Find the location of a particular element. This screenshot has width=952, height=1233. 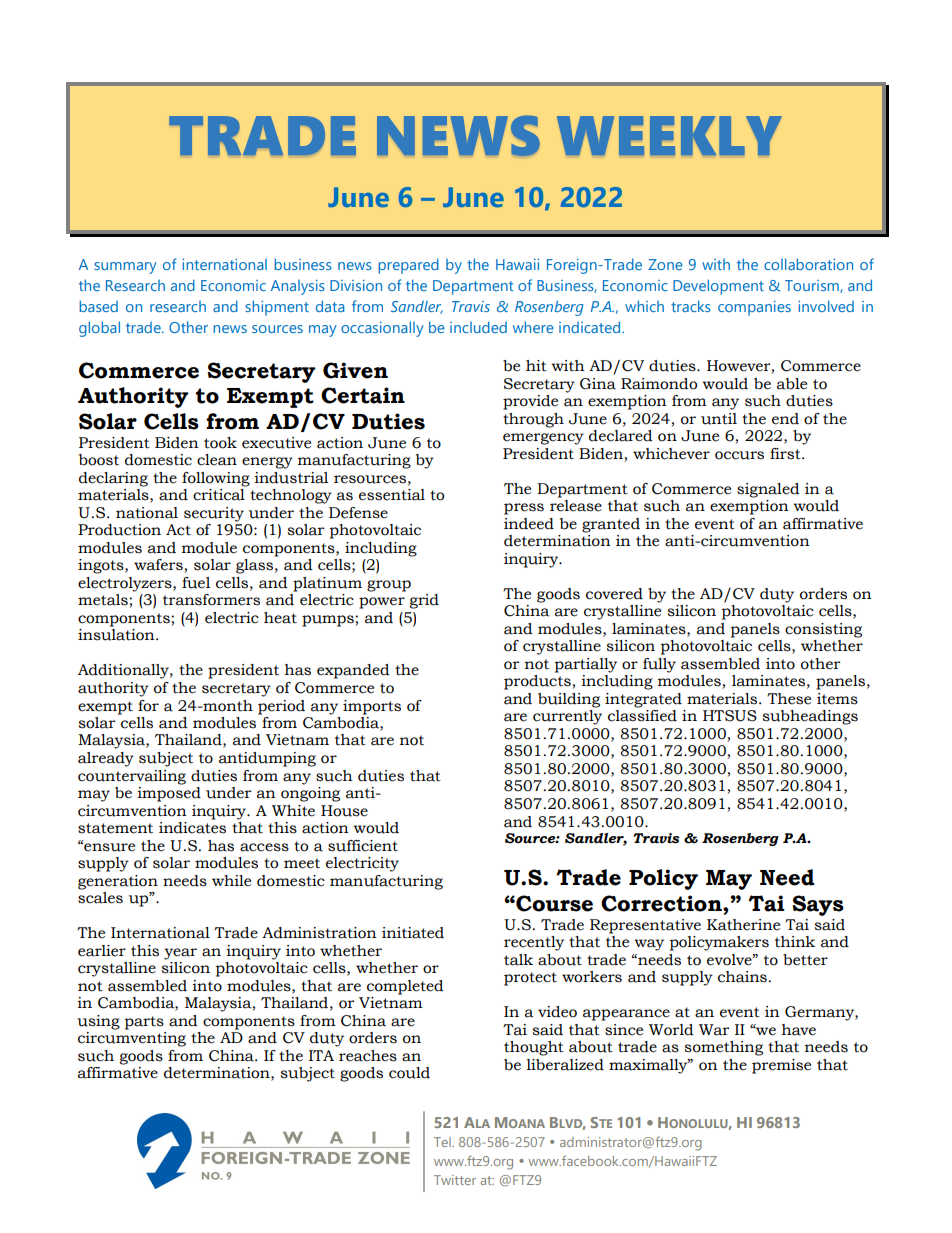

insulation is located at coordinates (117, 635).
